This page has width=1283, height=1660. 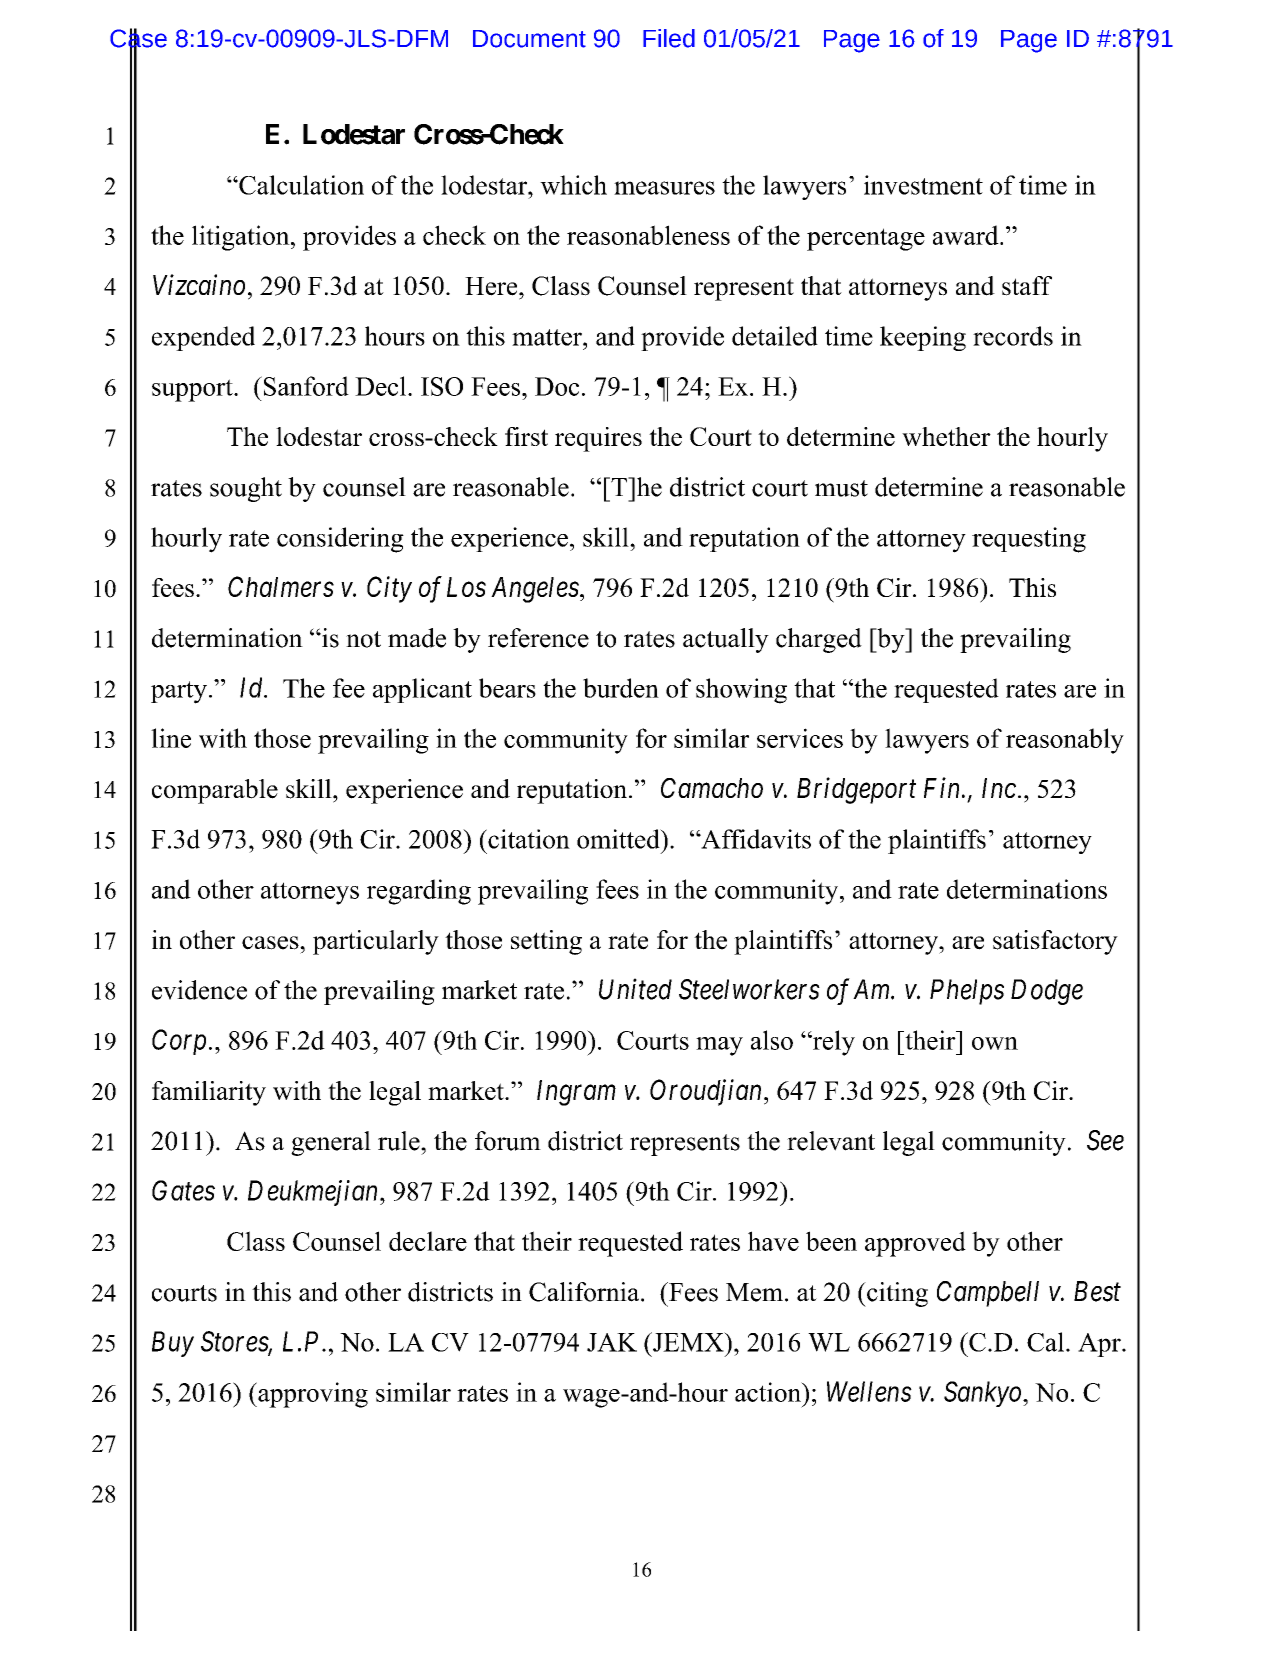 I want to click on Filed, so click(x=669, y=38).
